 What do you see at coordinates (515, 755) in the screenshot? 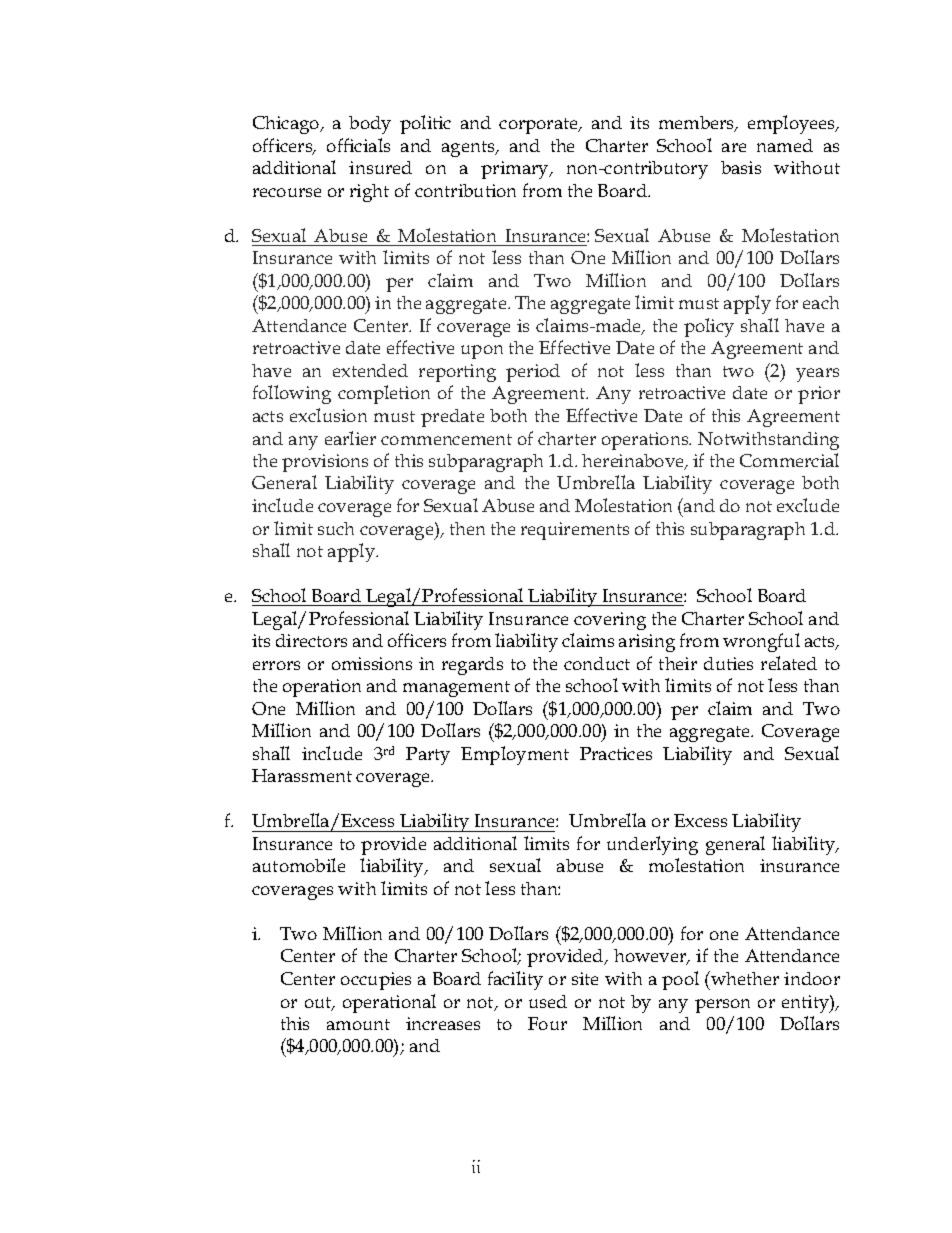
I see `Employment` at bounding box center [515, 755].
